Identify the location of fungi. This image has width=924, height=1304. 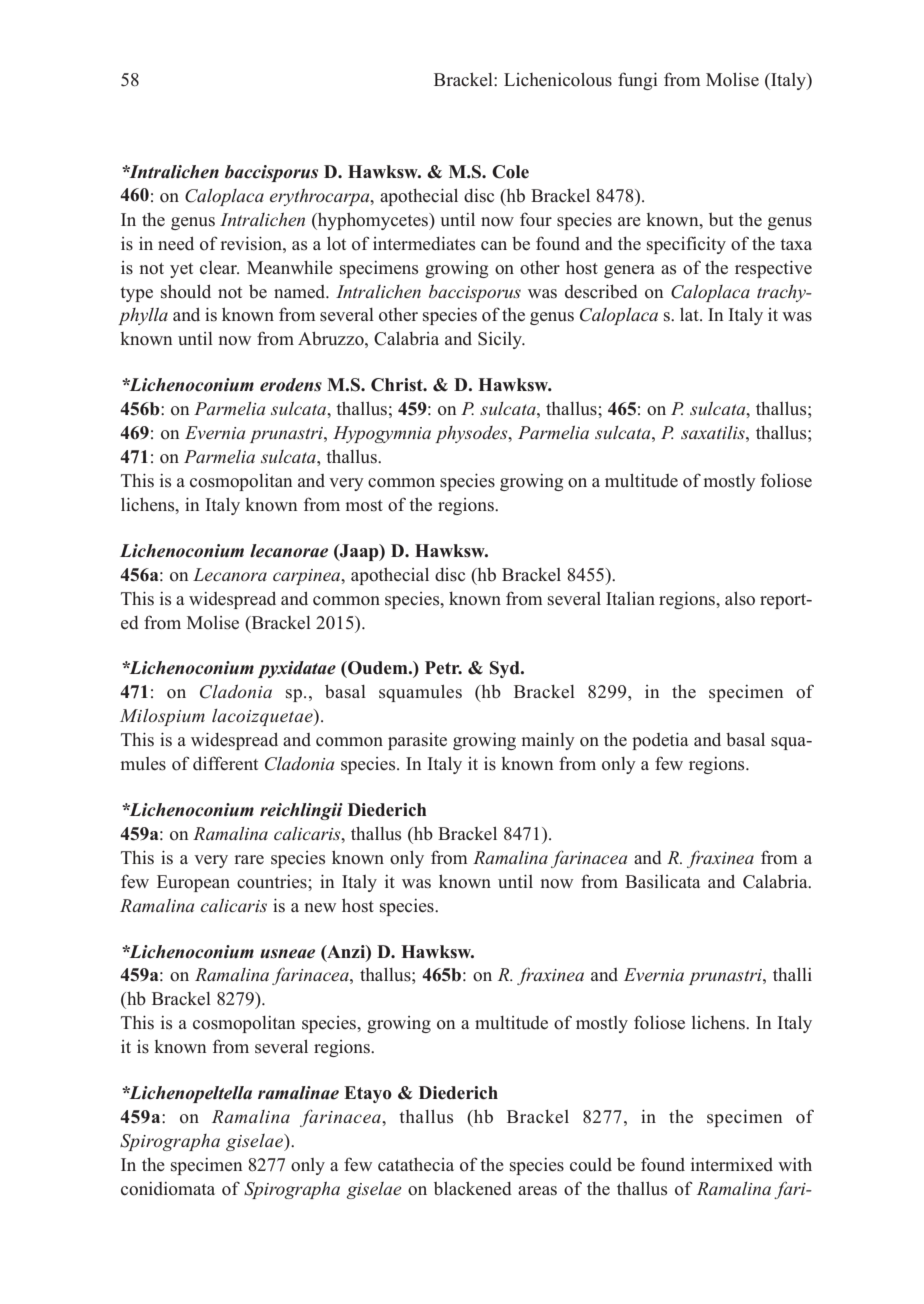
(638, 81).
